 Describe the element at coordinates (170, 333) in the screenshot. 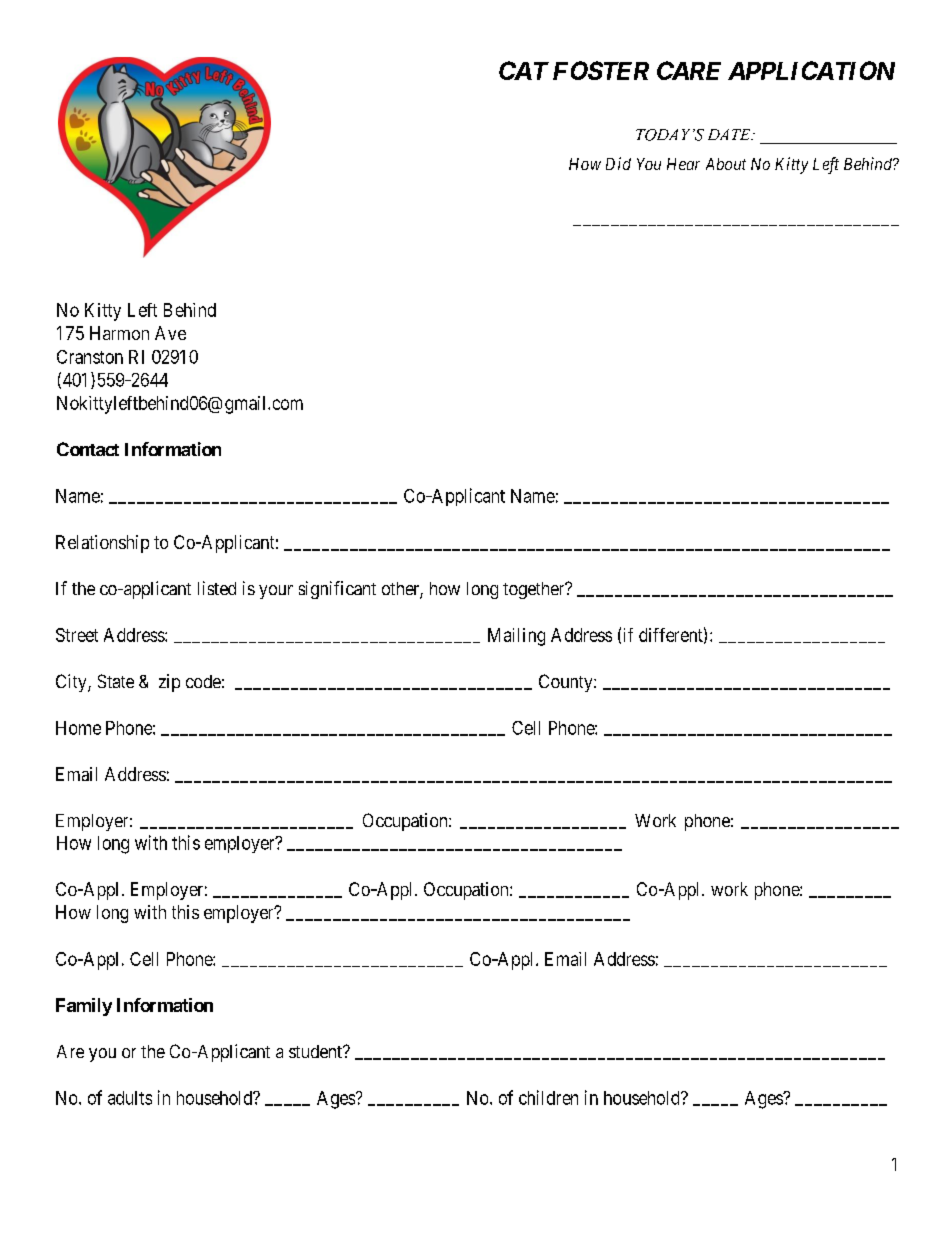

I see `Ave` at that location.
